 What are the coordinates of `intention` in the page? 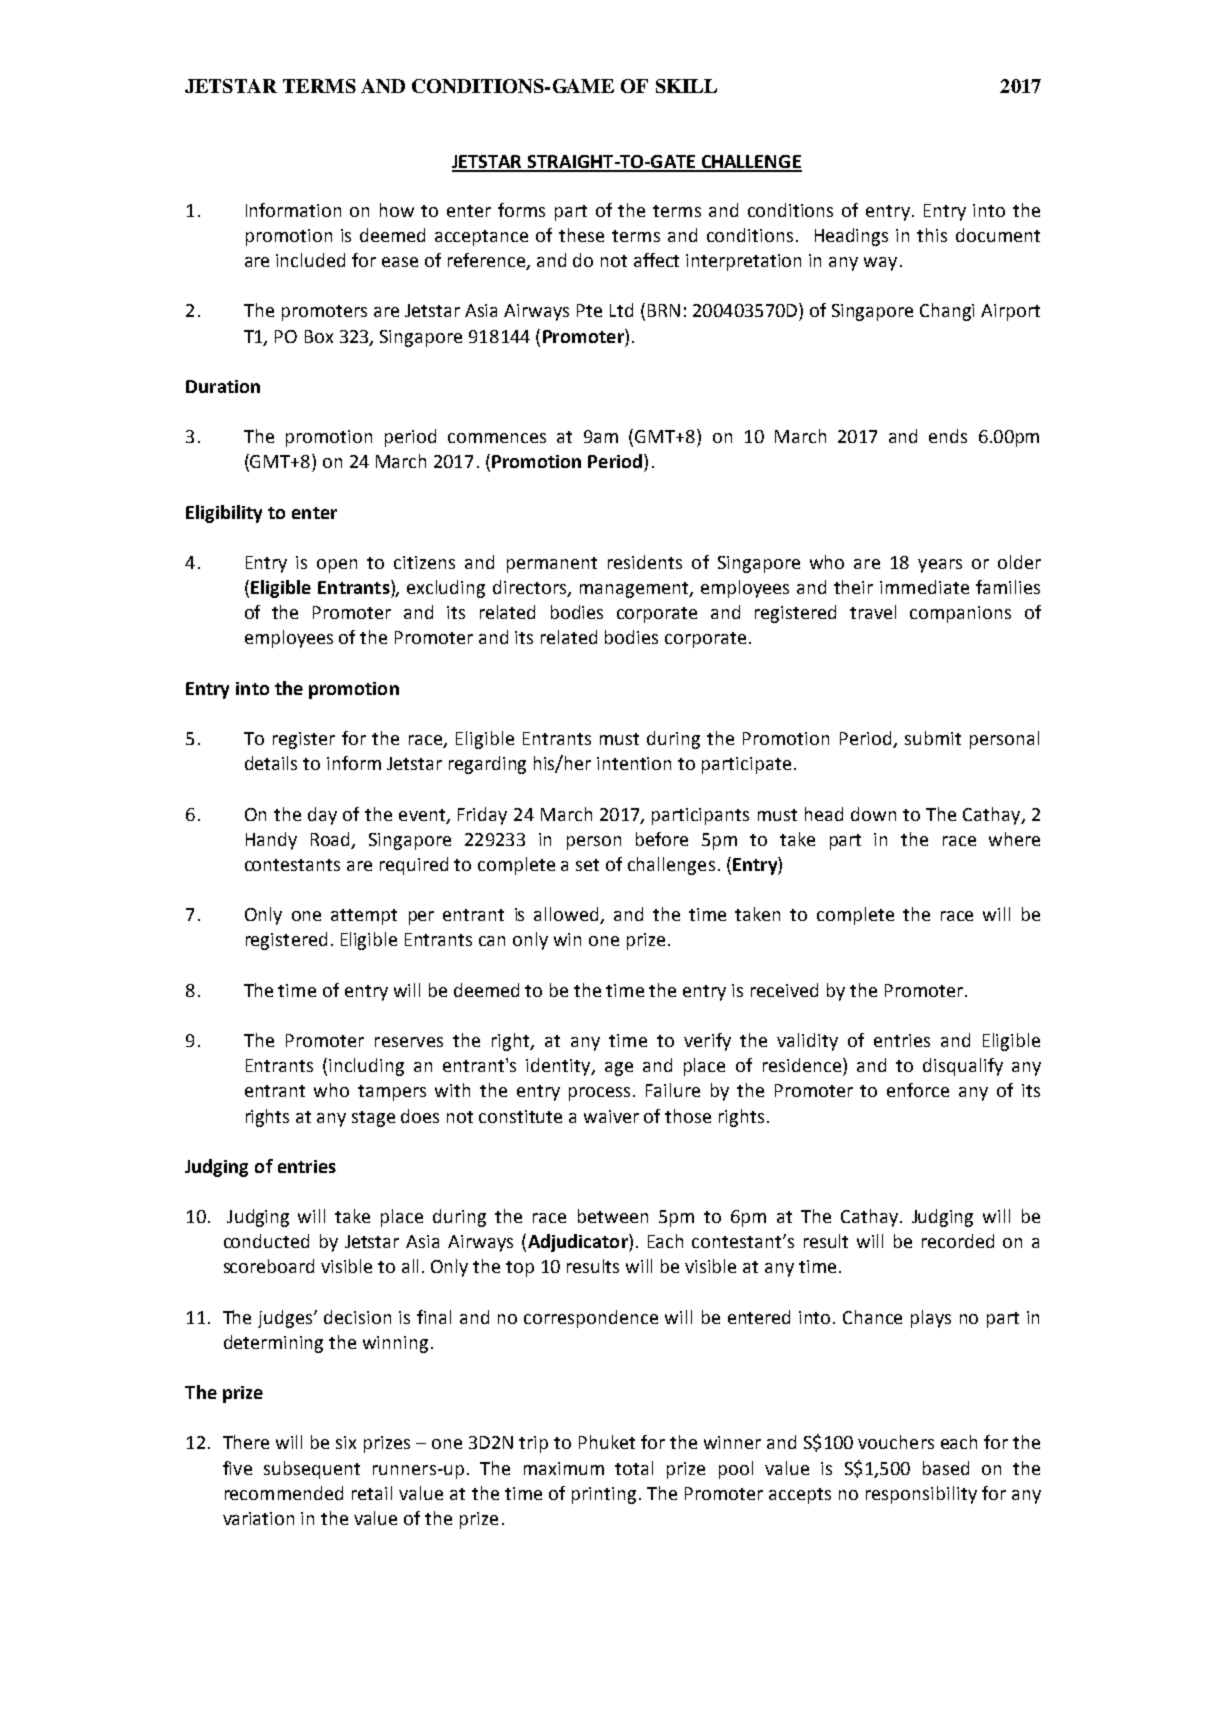 It's located at (634, 763).
